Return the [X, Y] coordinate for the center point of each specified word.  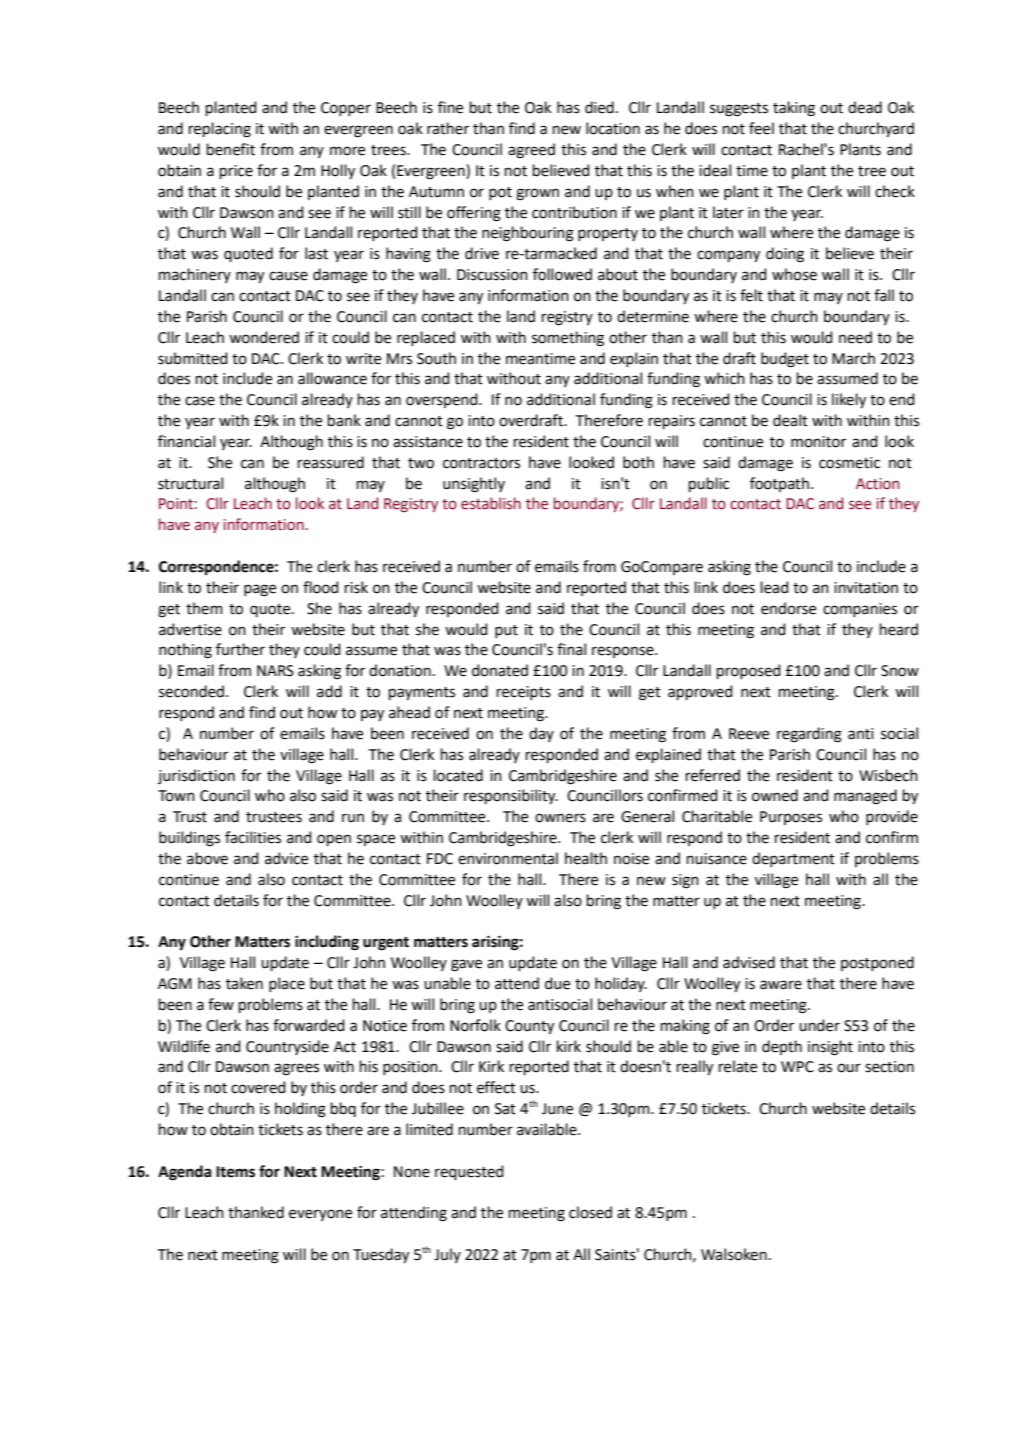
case [200, 401]
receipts [524, 693]
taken [244, 983]
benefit [231, 149]
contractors [481, 463]
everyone [320, 1215]
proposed [748, 671]
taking [794, 109]
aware [781, 985]
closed [590, 1212]
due [557, 983]
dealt [790, 420]
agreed [531, 151]
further [240, 649]
